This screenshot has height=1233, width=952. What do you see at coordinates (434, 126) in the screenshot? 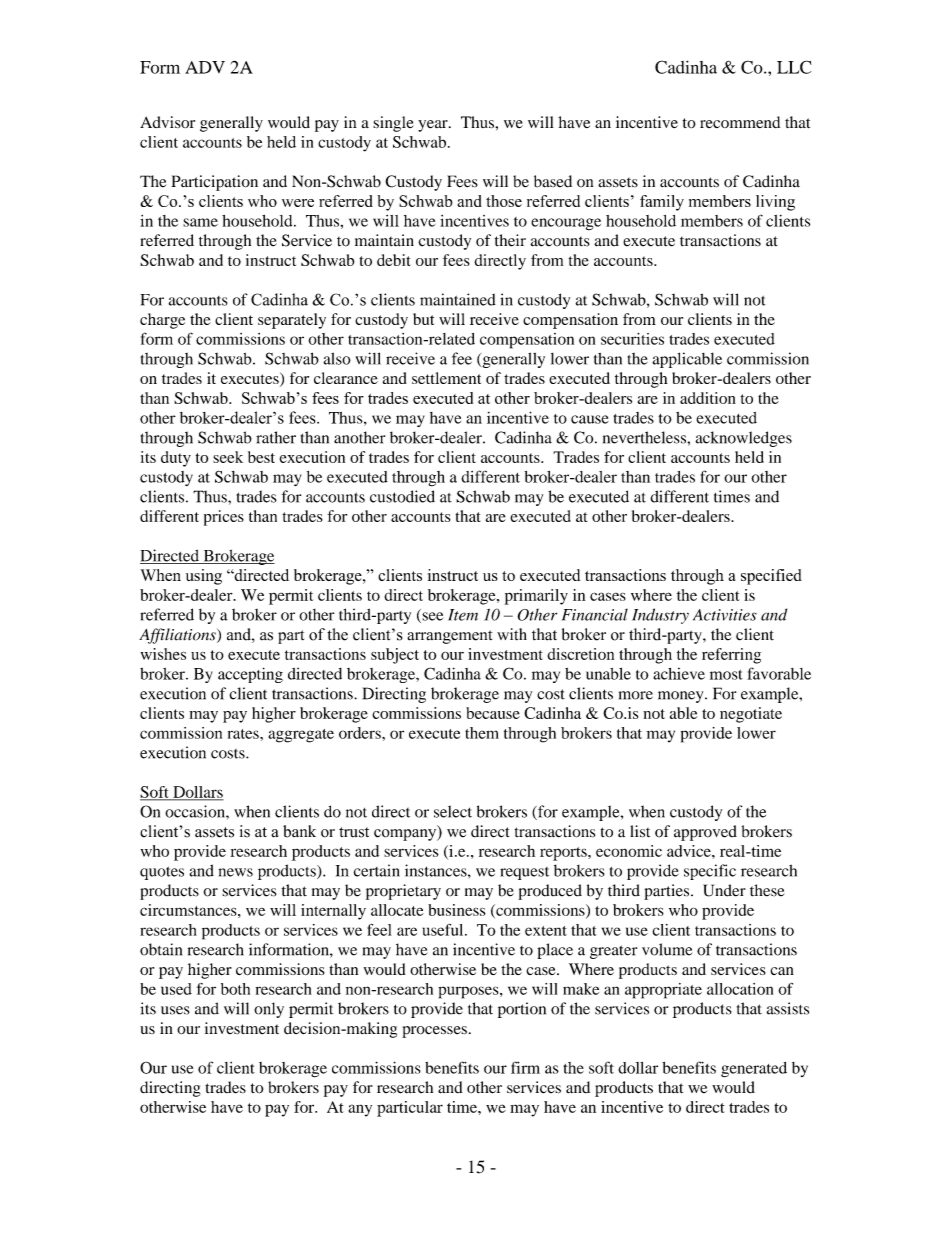
I see `year` at bounding box center [434, 126].
